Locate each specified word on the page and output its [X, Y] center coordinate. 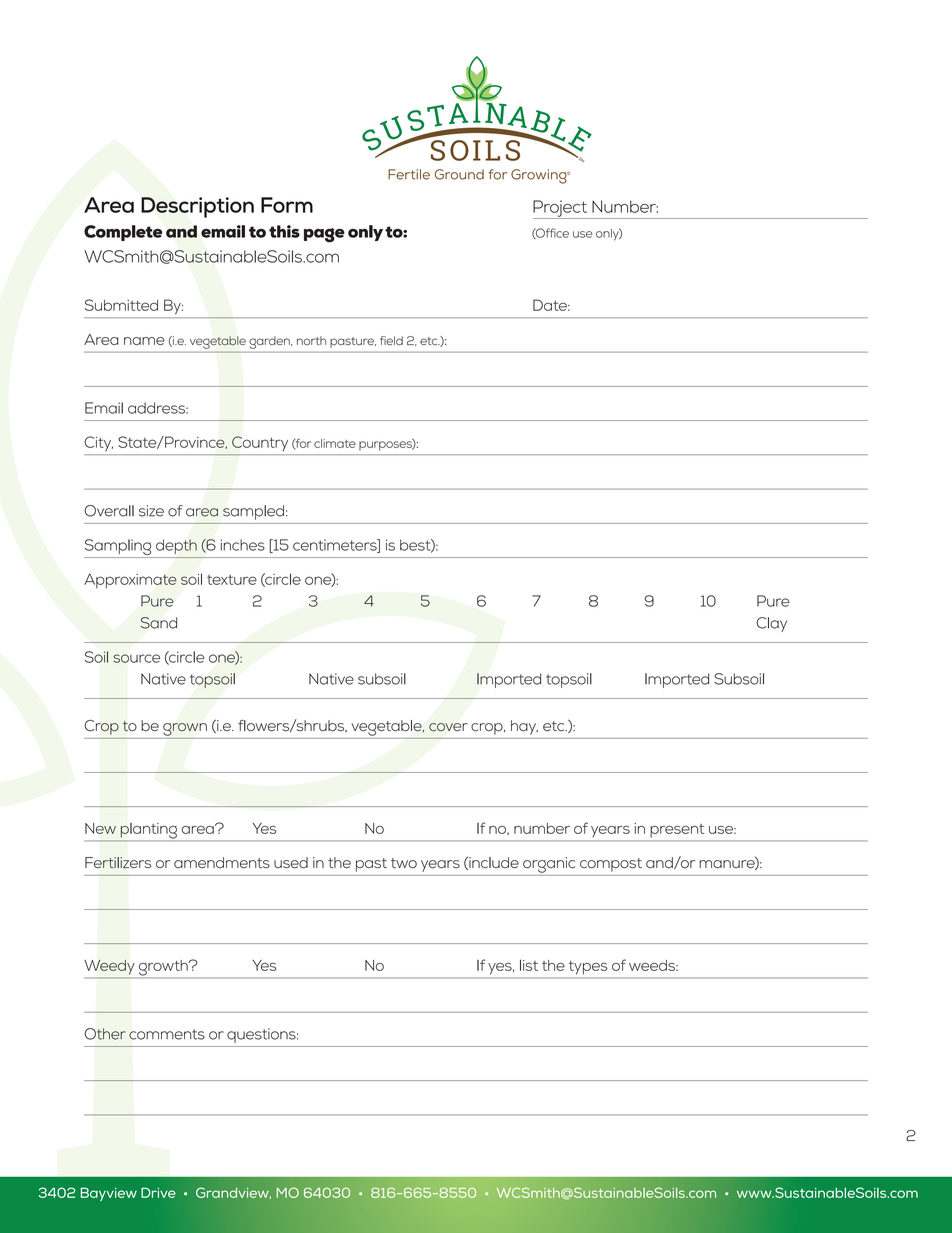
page [324, 235]
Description [197, 207]
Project [561, 209]
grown [185, 729]
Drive [158, 1192]
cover [448, 727]
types [588, 967]
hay [524, 727]
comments [167, 1034]
